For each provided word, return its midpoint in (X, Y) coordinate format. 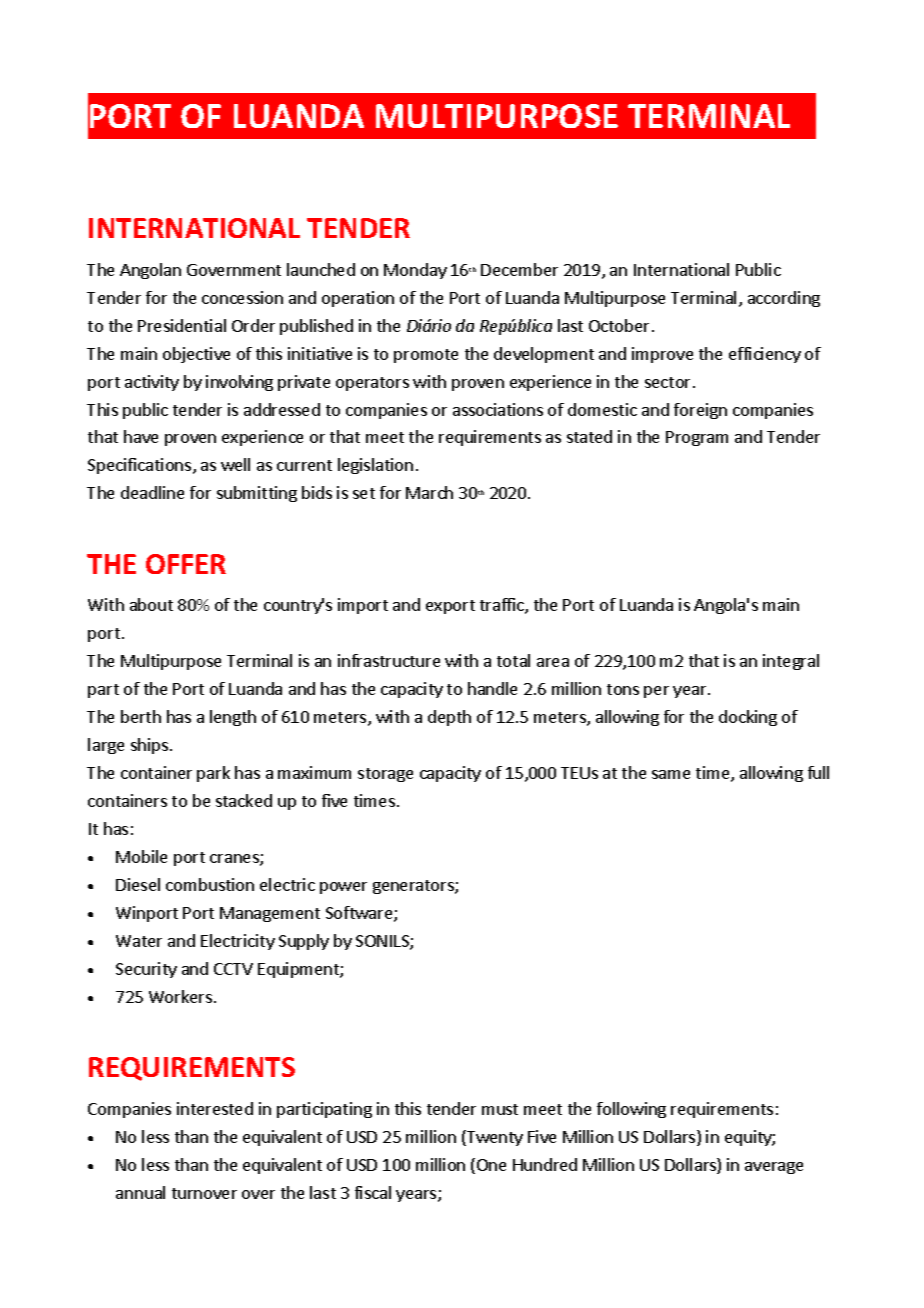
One (491, 1165)
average (774, 1168)
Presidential (182, 325)
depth (449, 718)
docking (748, 718)
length (233, 718)
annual (140, 1192)
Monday (415, 271)
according (784, 299)
